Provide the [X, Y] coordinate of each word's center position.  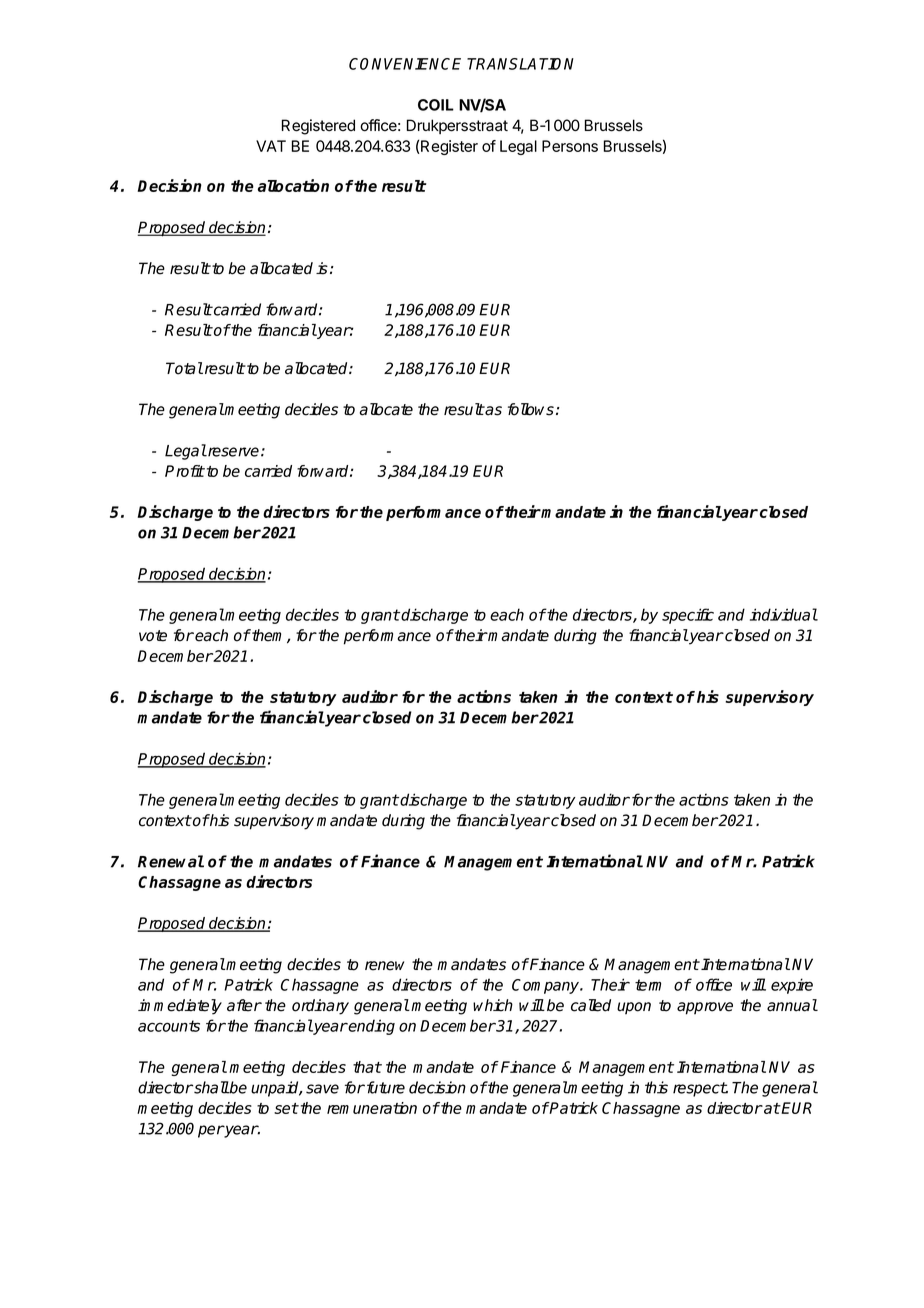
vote [153, 636]
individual [784, 614]
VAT [271, 146]
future [384, 1087]
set [286, 1108]
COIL [436, 105]
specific [688, 616]
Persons [570, 146]
